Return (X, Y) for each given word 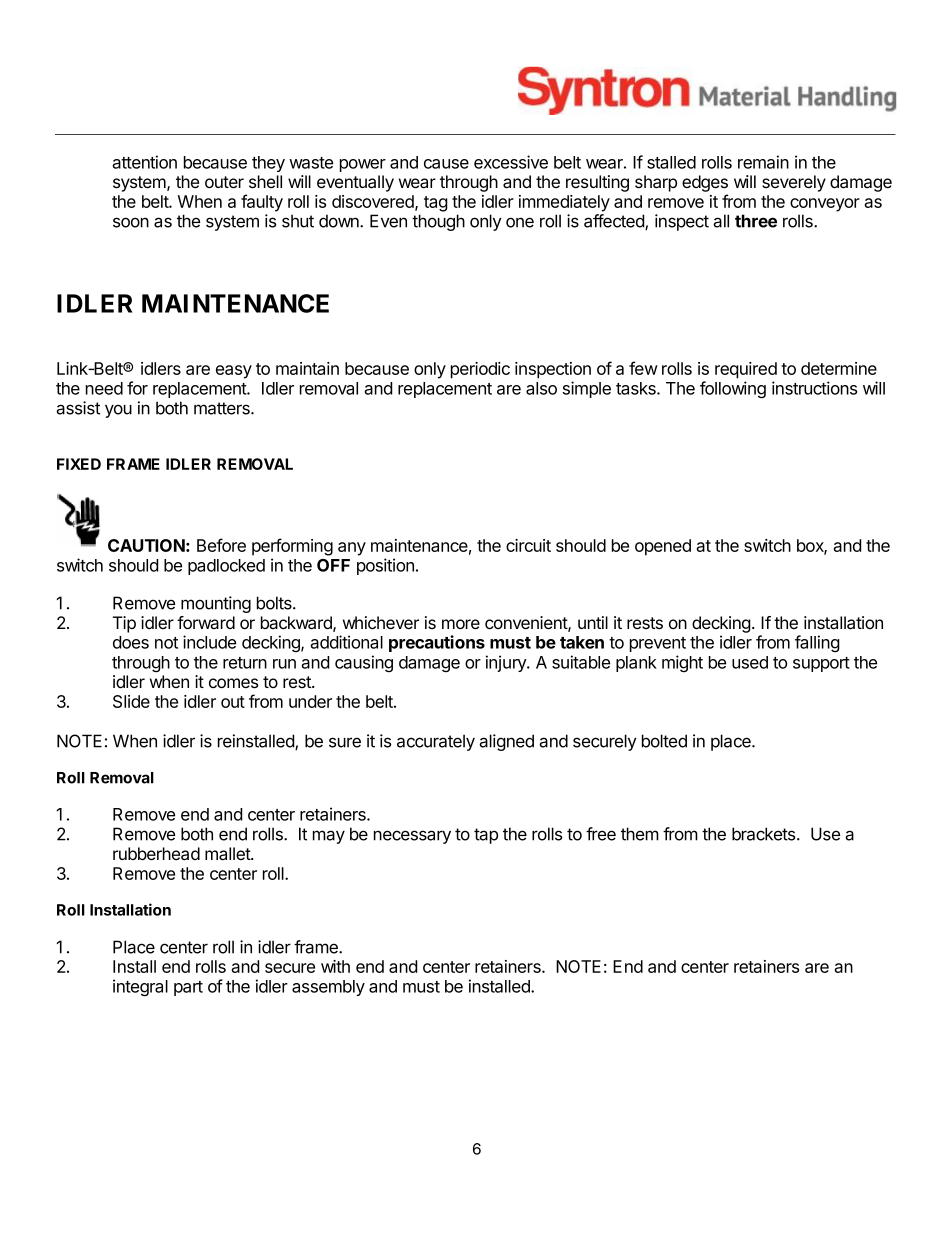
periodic (480, 370)
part (188, 988)
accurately (436, 742)
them (640, 834)
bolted (664, 741)
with (335, 966)
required (746, 370)
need (104, 388)
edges (705, 183)
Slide (131, 701)
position (385, 566)
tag (436, 204)
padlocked (226, 567)
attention (144, 162)
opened (663, 547)
